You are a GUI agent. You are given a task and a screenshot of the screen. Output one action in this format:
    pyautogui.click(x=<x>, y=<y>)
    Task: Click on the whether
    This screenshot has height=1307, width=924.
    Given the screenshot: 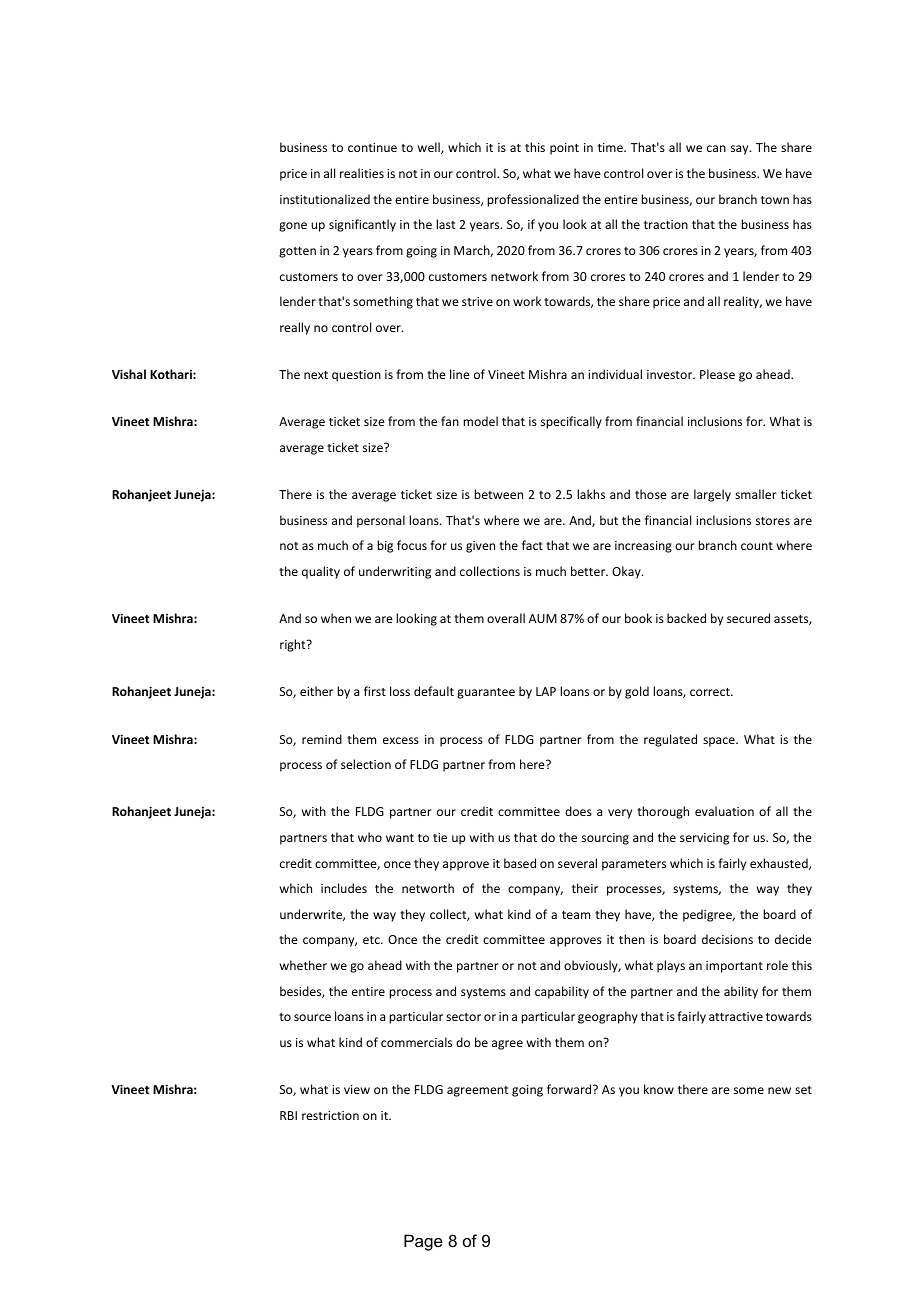 What is the action you would take?
    pyautogui.click(x=303, y=965)
